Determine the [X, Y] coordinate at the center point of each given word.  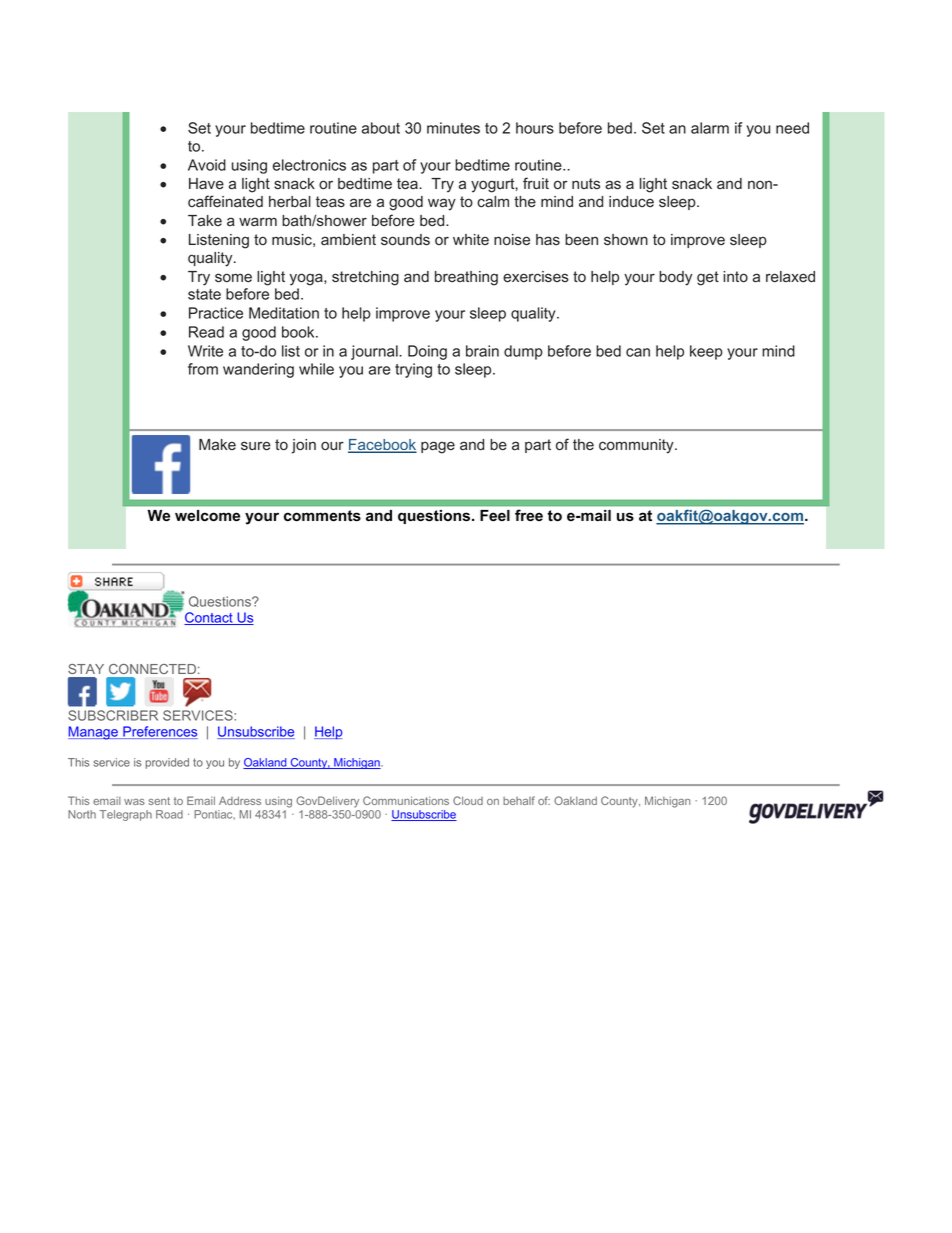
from [203, 369]
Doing [427, 352]
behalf [519, 800]
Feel [495, 516]
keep [706, 352]
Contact [209, 618]
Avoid [207, 165]
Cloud [468, 800]
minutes [453, 128]
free [529, 515]
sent [159, 801]
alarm [710, 128]
